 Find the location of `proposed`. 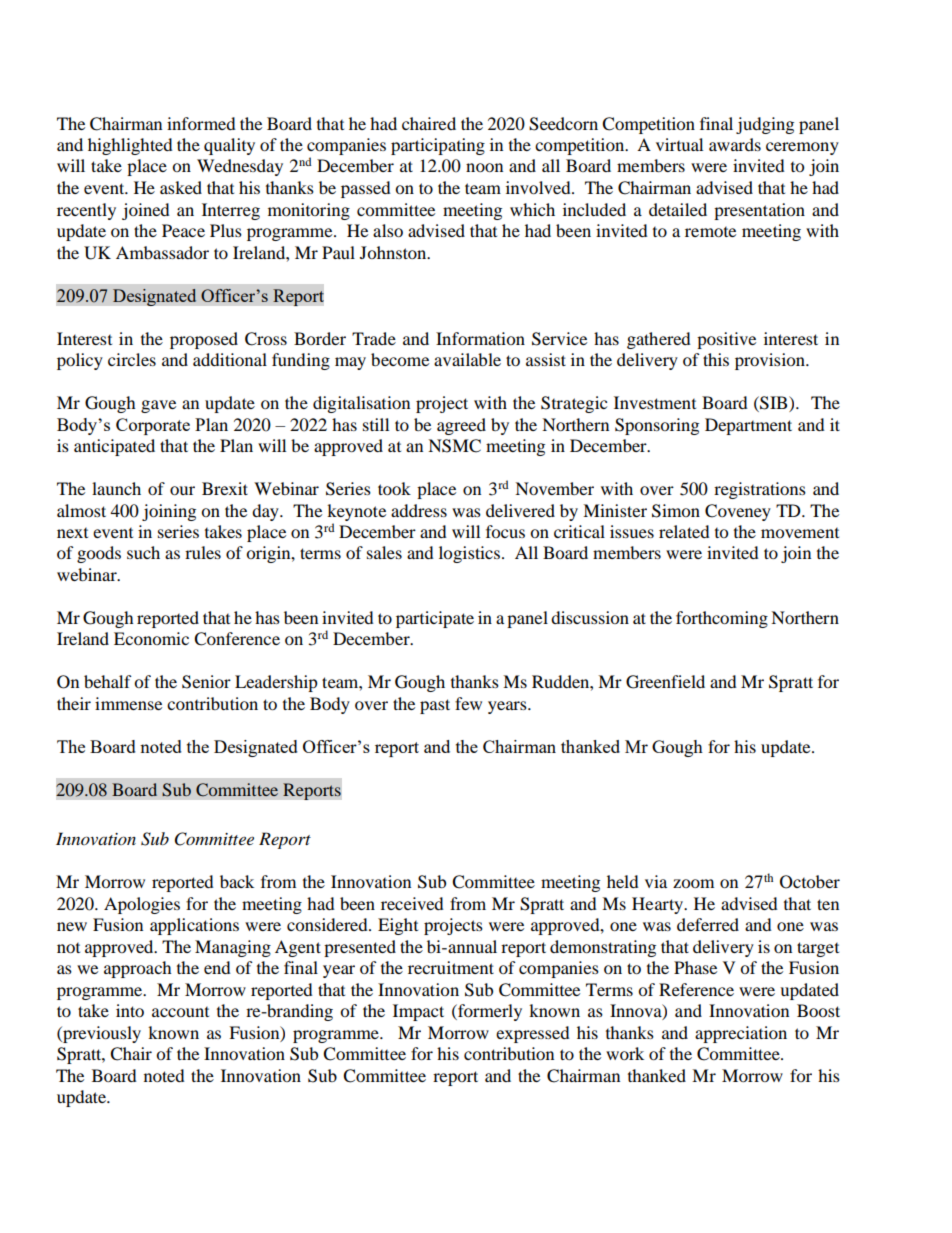

proposed is located at coordinates (204, 340).
